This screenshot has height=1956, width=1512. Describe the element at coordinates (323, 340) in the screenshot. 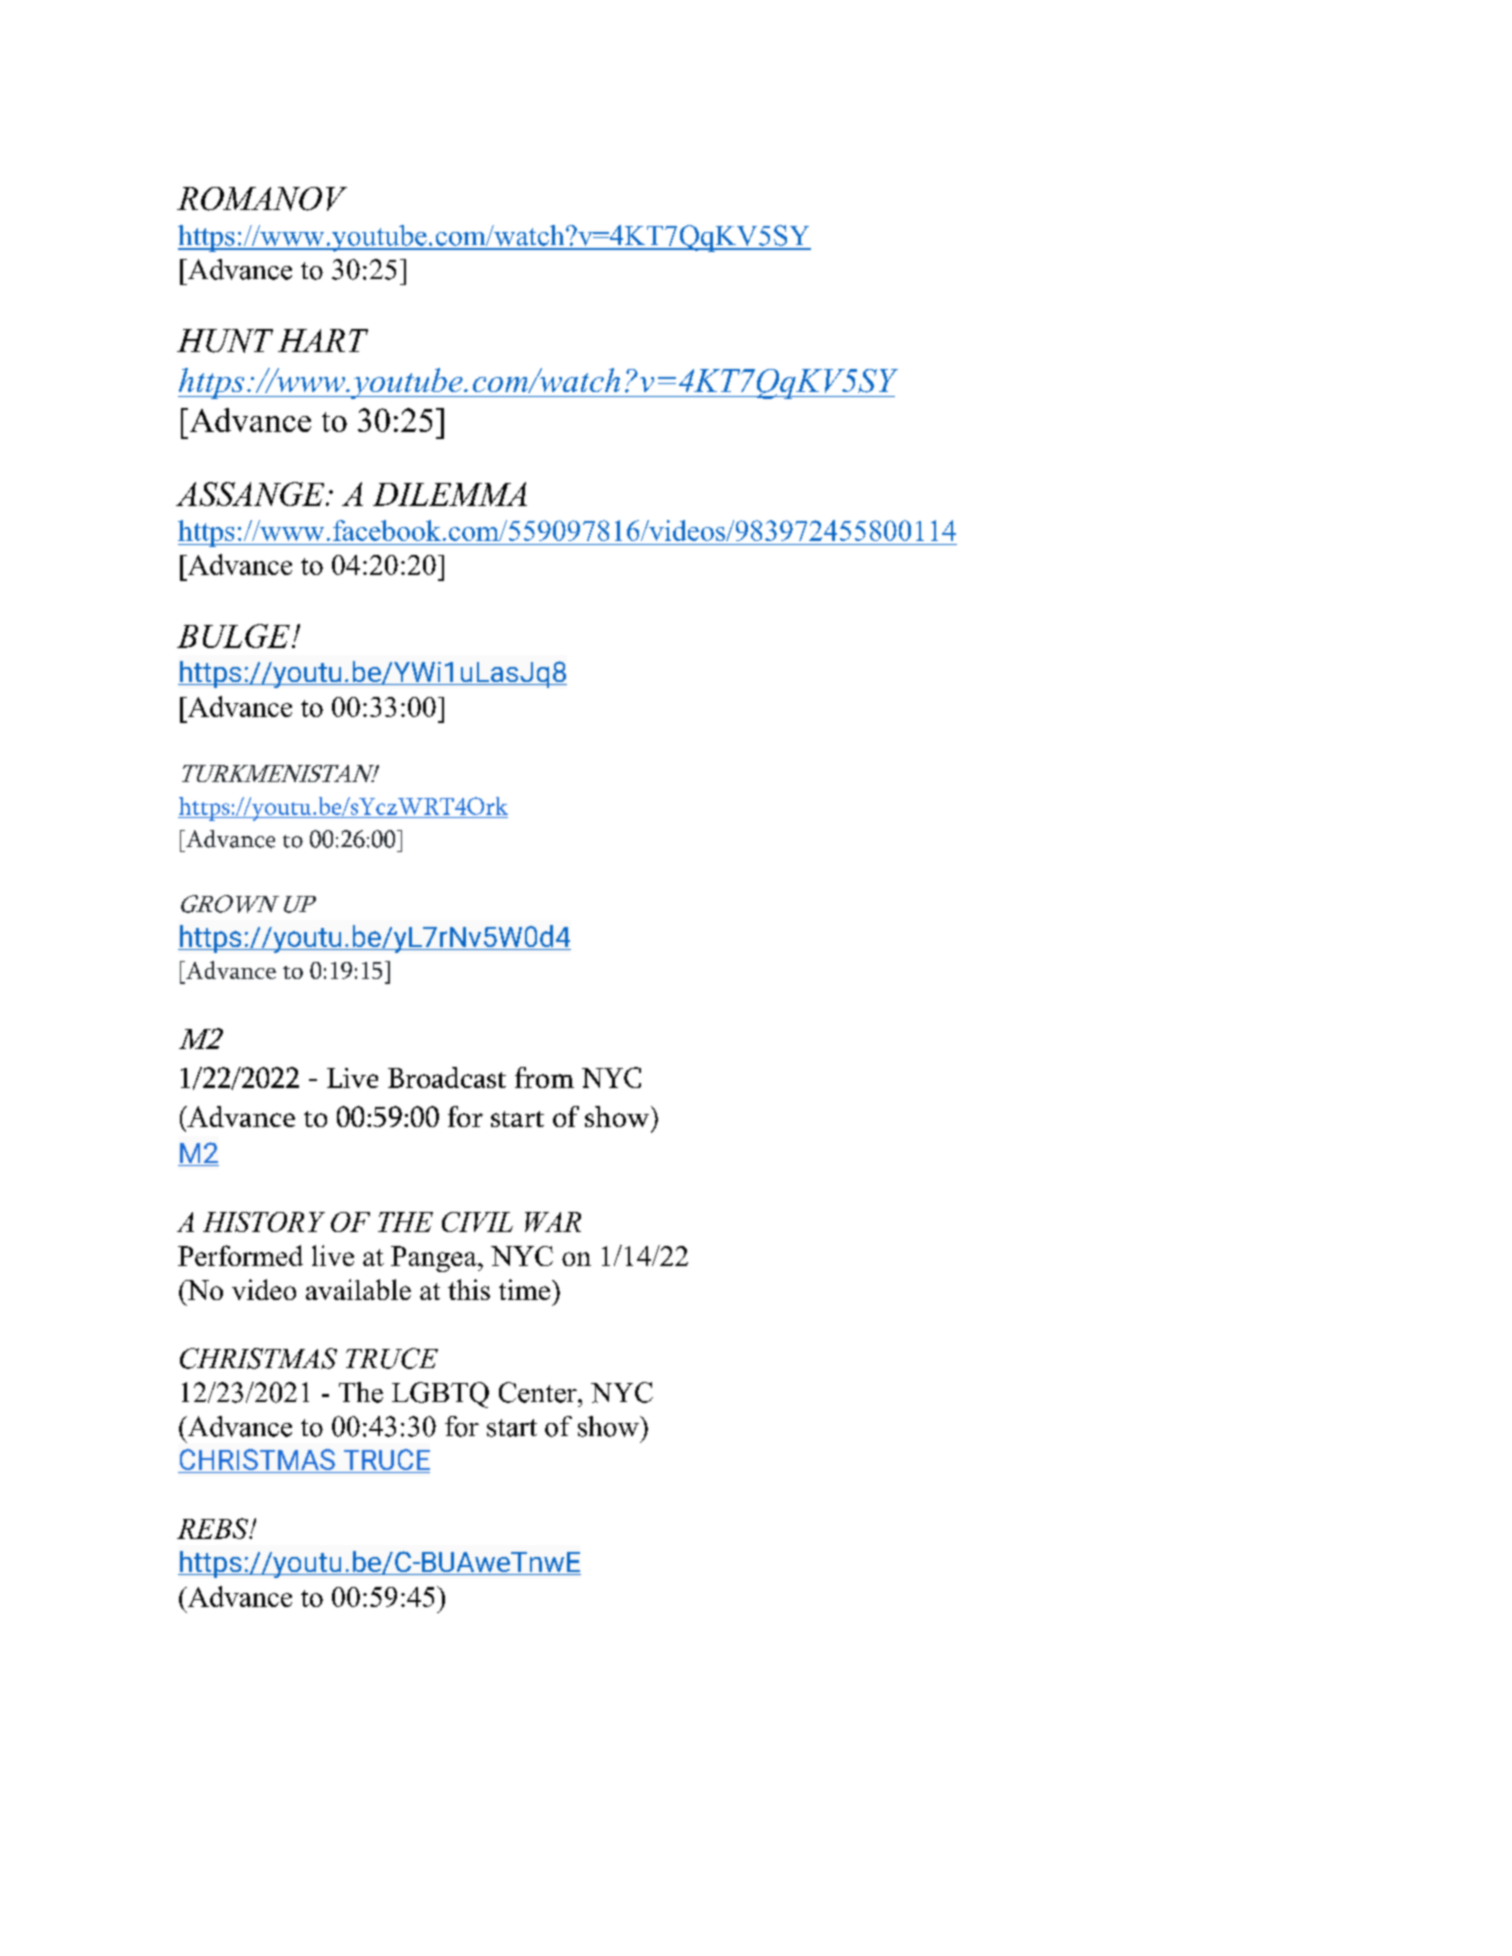

I see `HART` at that location.
